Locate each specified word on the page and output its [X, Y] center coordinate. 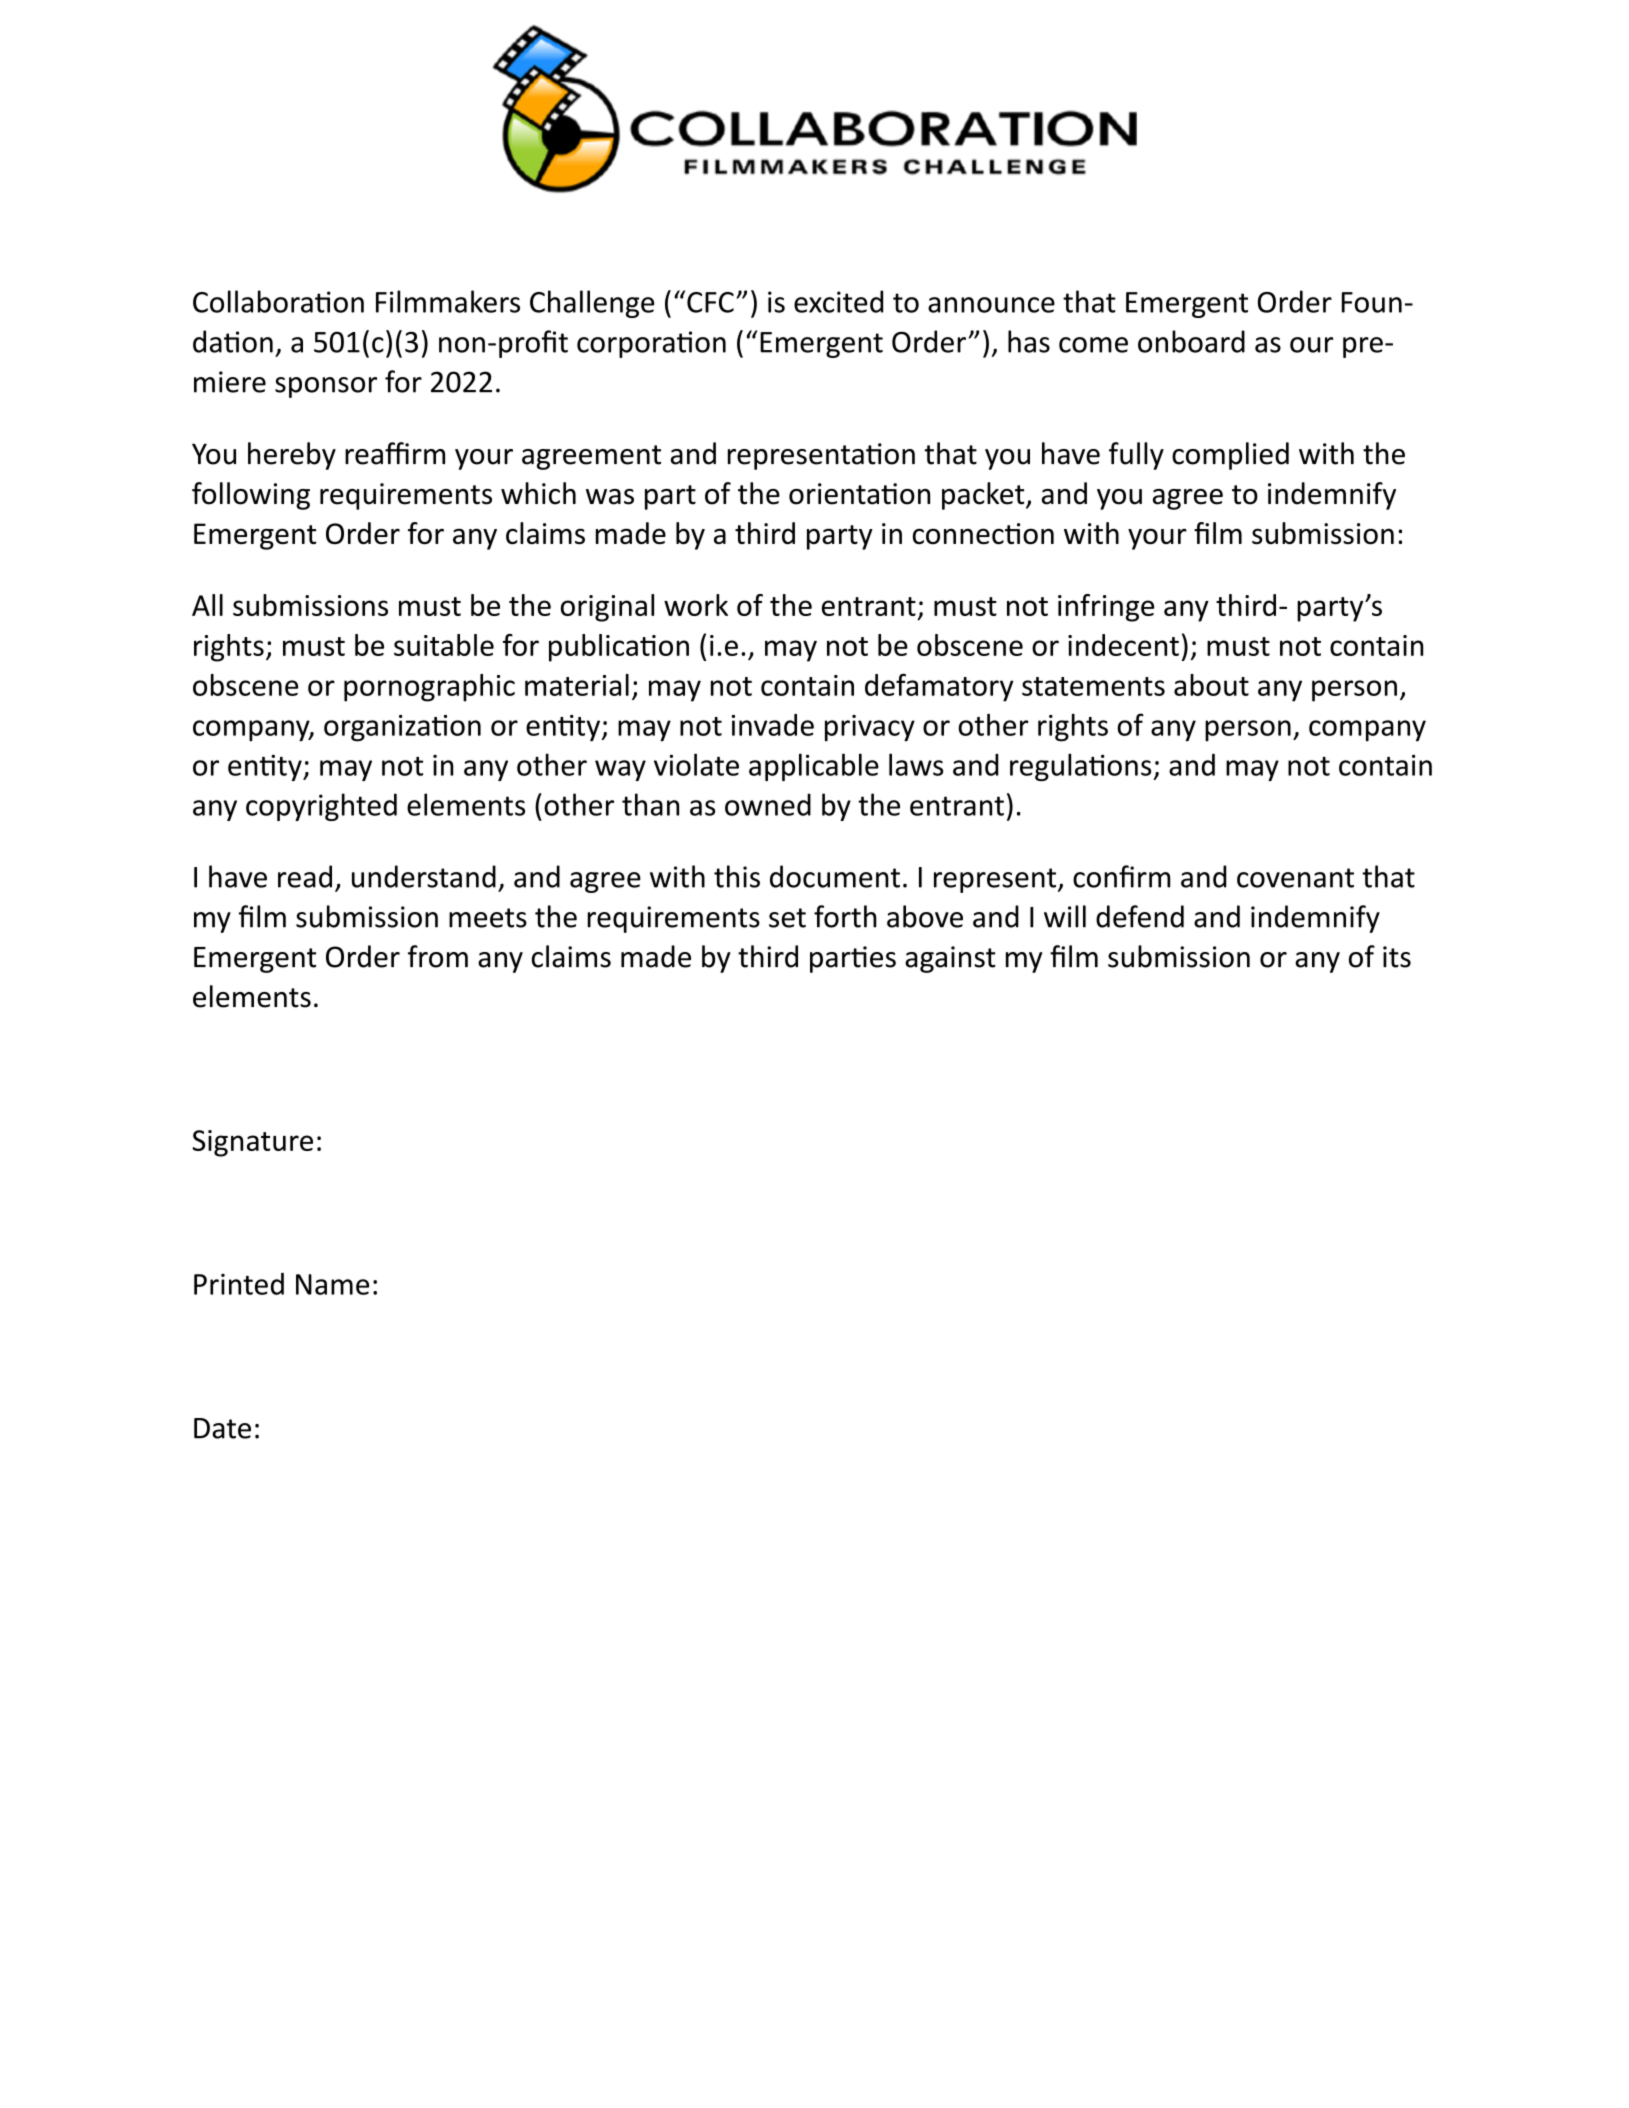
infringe [1106, 608]
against [950, 959]
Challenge [592, 304]
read [305, 876]
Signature [252, 1143]
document [835, 876]
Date [222, 1428]
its [1397, 957]
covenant [1295, 878]
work [696, 605]
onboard [1191, 341]
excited [838, 301]
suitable [444, 645]
